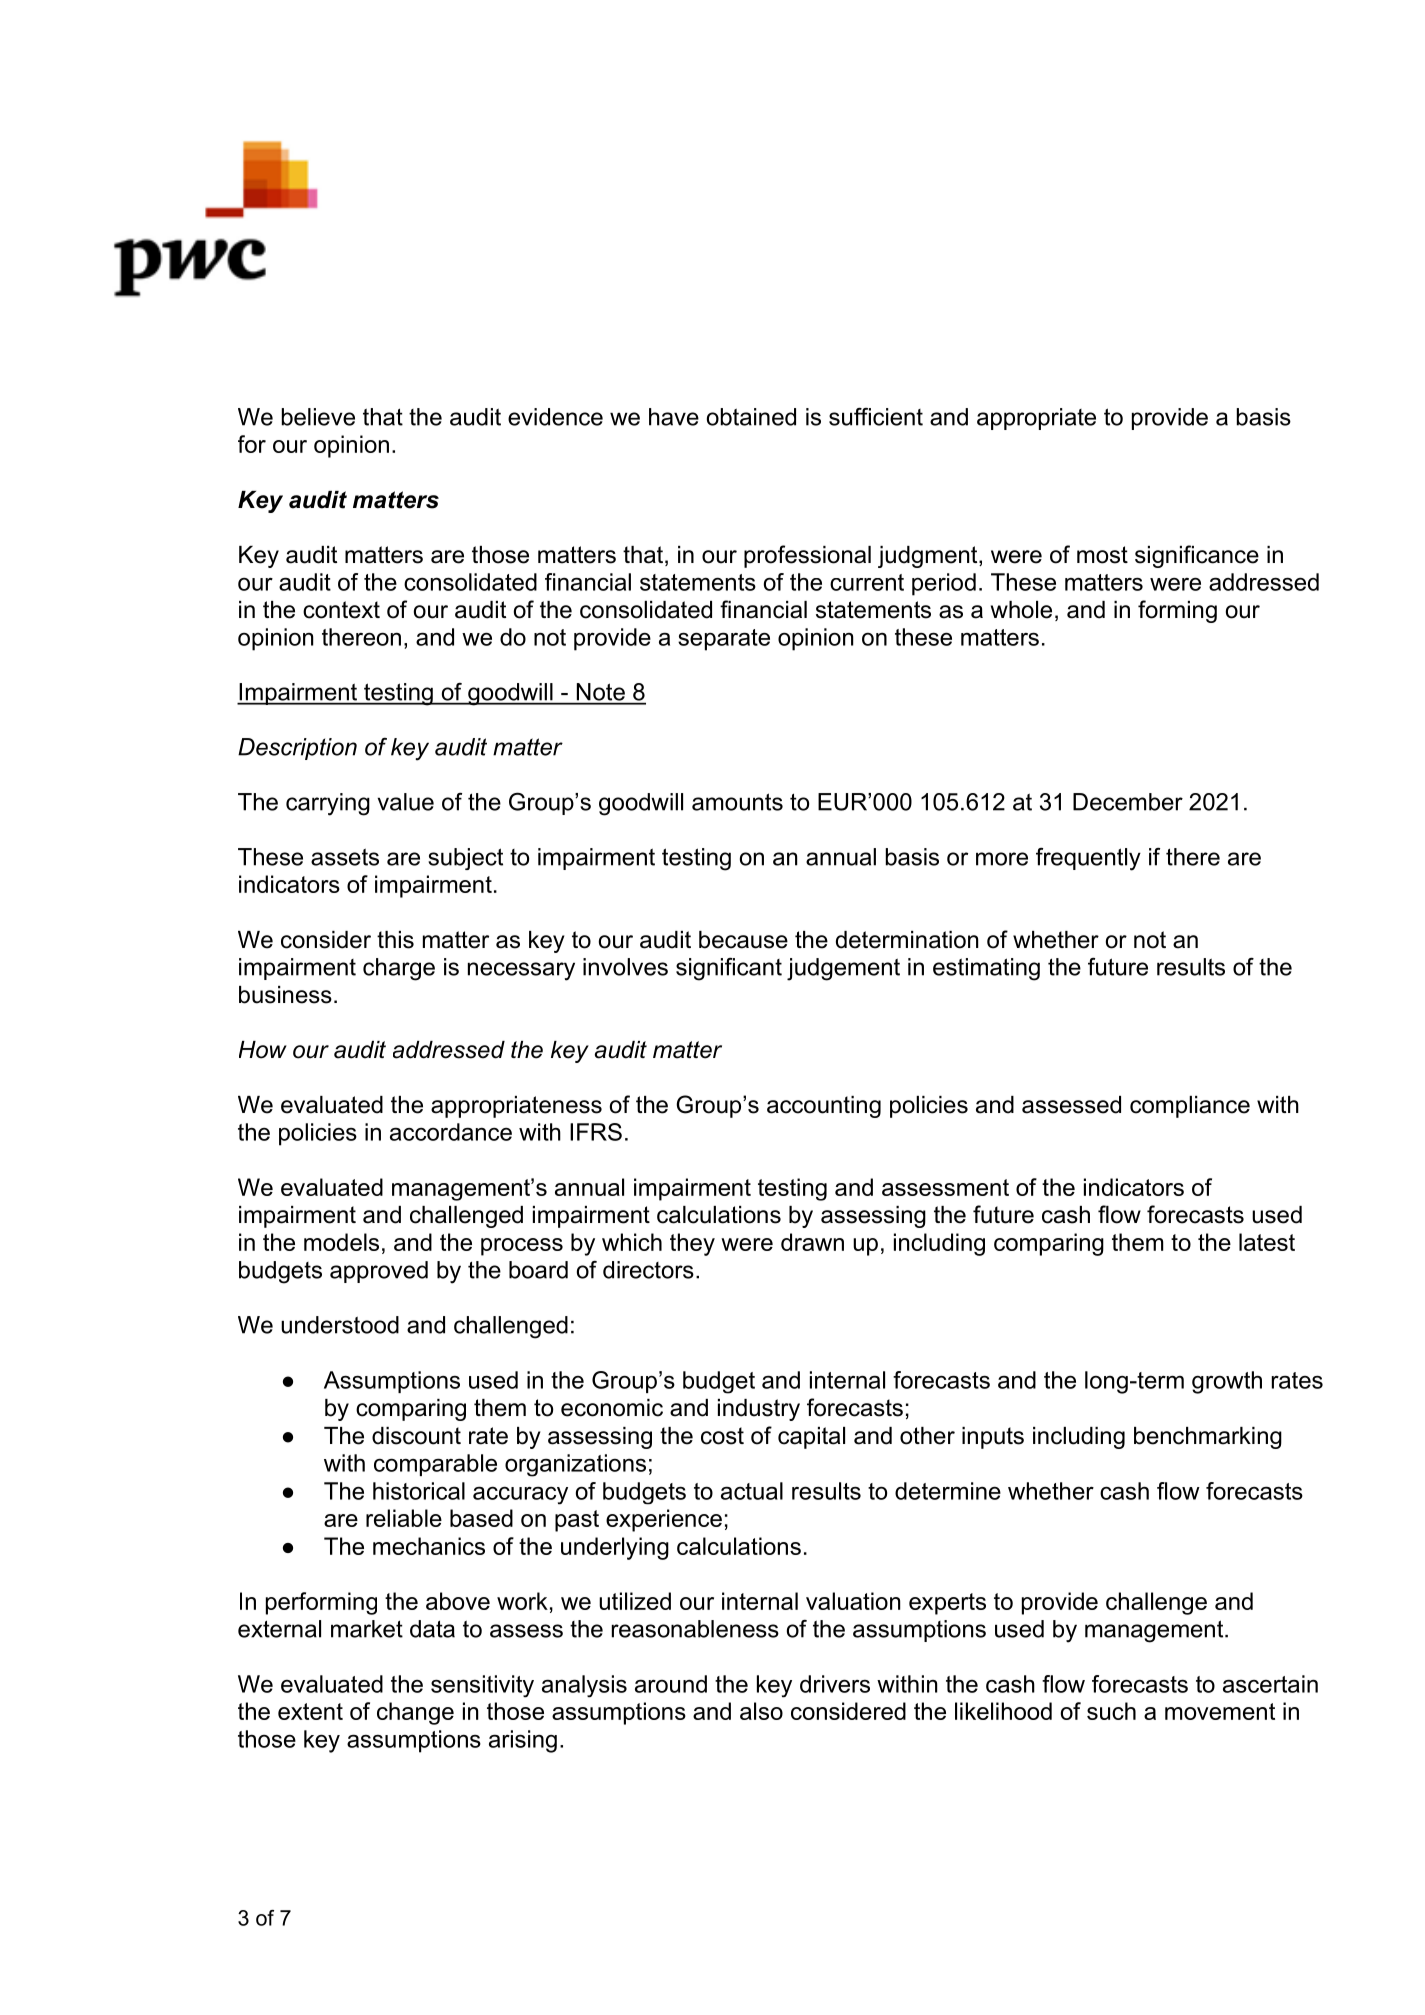  Describe the element at coordinates (1267, 1242) in the screenshot. I see `latest` at that location.
